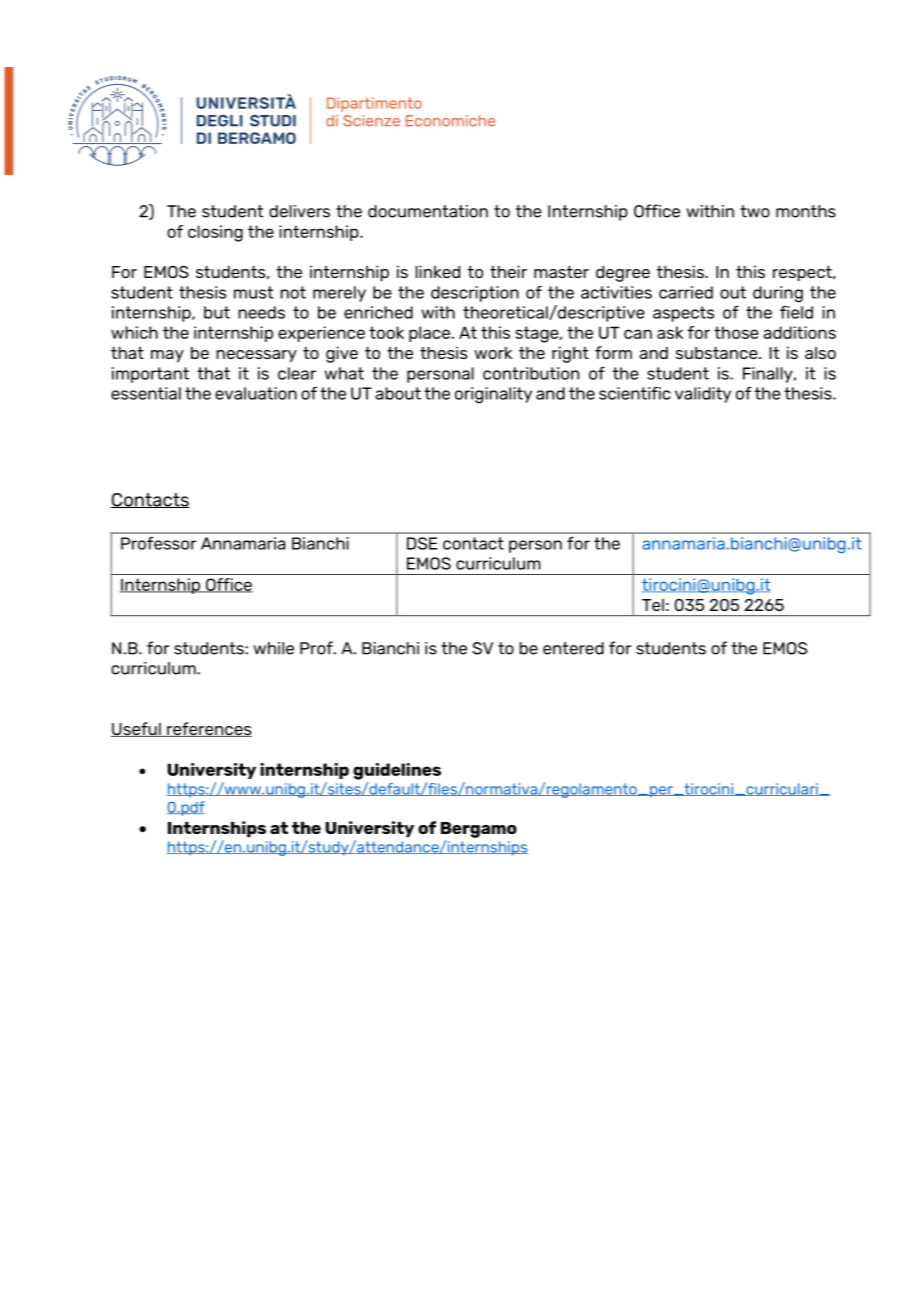  What do you see at coordinates (755, 211) in the screenshot?
I see `two` at bounding box center [755, 211].
